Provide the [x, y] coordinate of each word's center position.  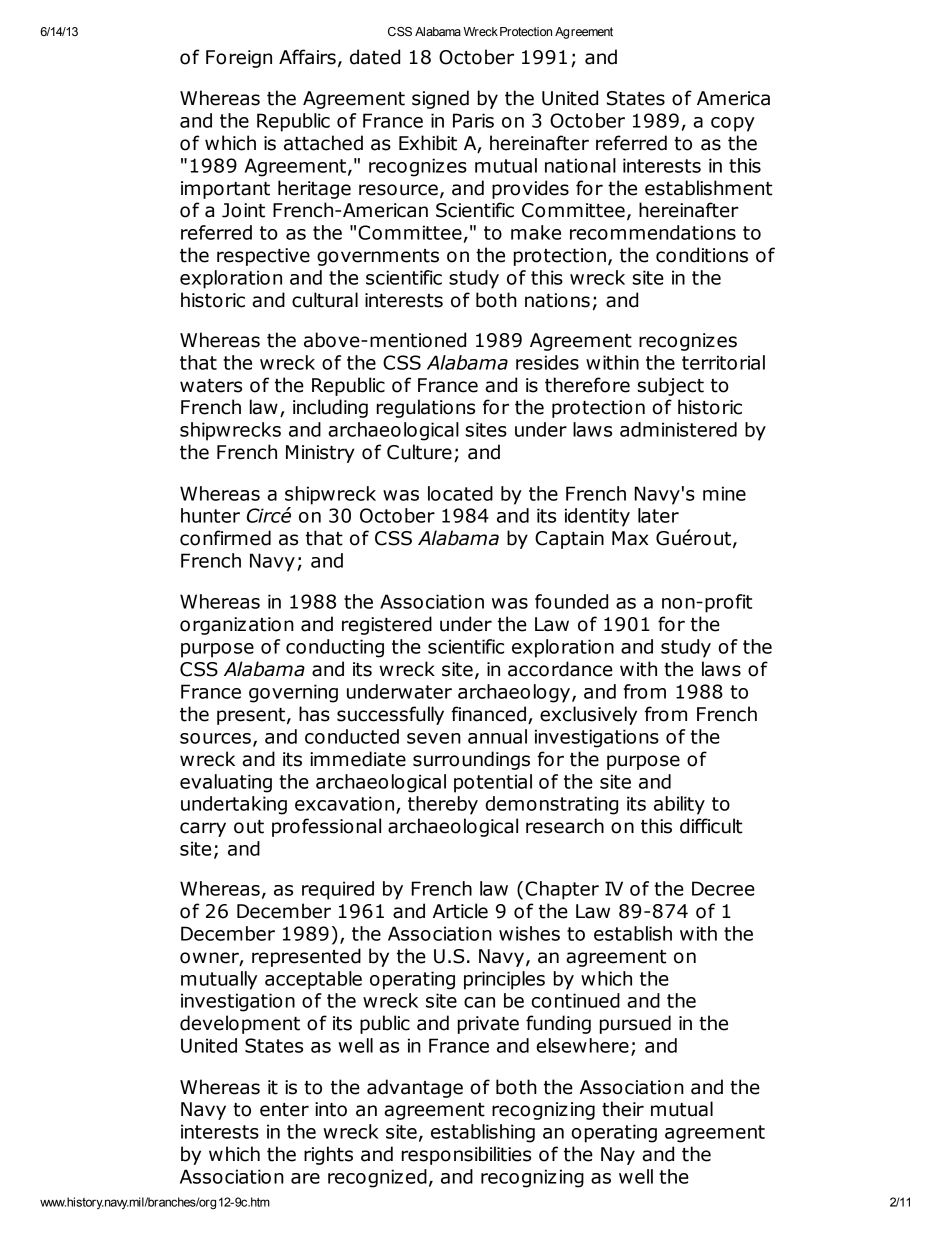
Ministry [320, 454]
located [460, 493]
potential [493, 783]
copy [733, 124]
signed [440, 99]
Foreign [239, 59]
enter [284, 1110]
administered [678, 429]
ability [679, 805]
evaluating [226, 783]
